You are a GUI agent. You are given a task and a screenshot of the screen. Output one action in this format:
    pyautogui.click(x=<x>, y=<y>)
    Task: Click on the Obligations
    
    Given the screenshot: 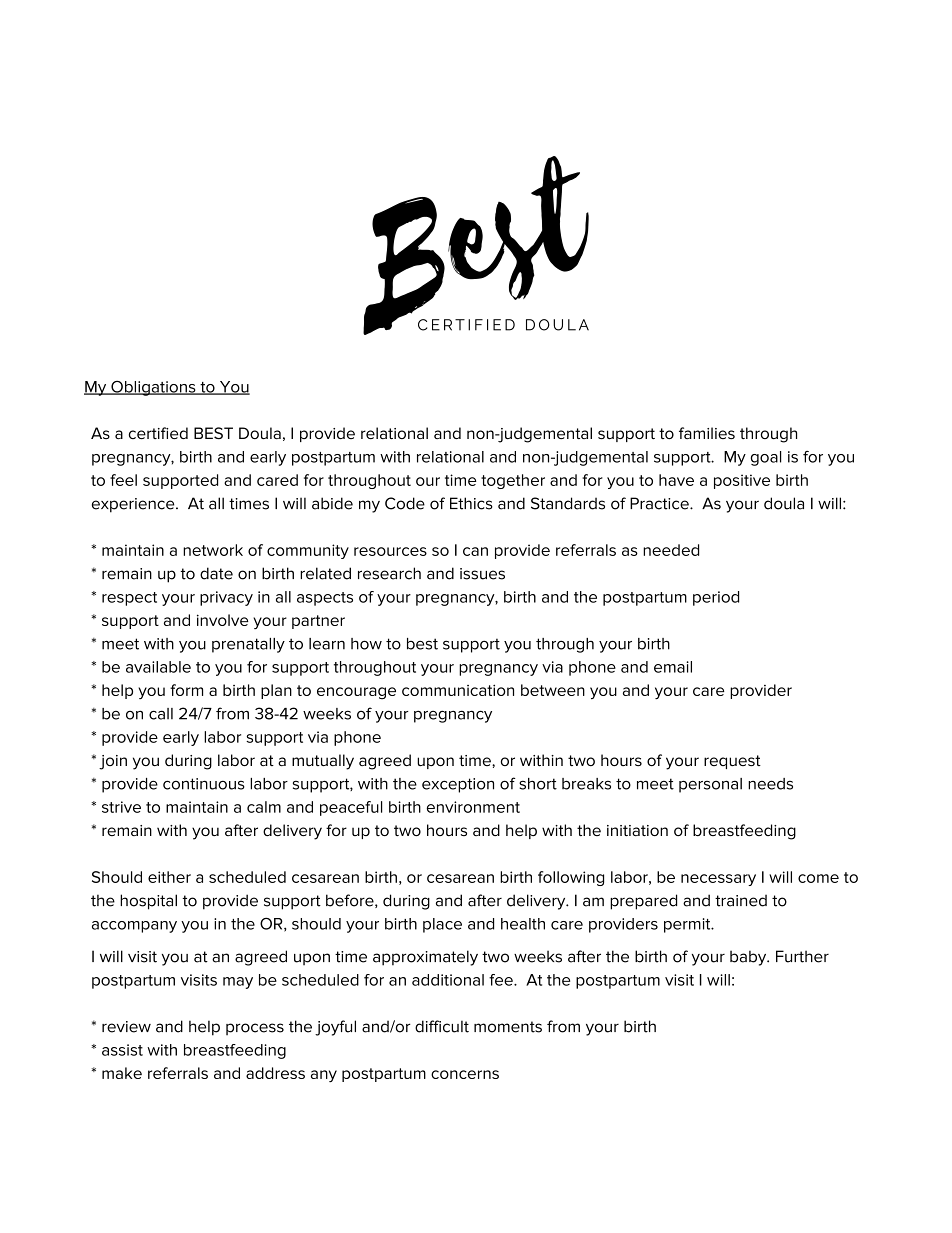 What is the action you would take?
    pyautogui.click(x=153, y=388)
